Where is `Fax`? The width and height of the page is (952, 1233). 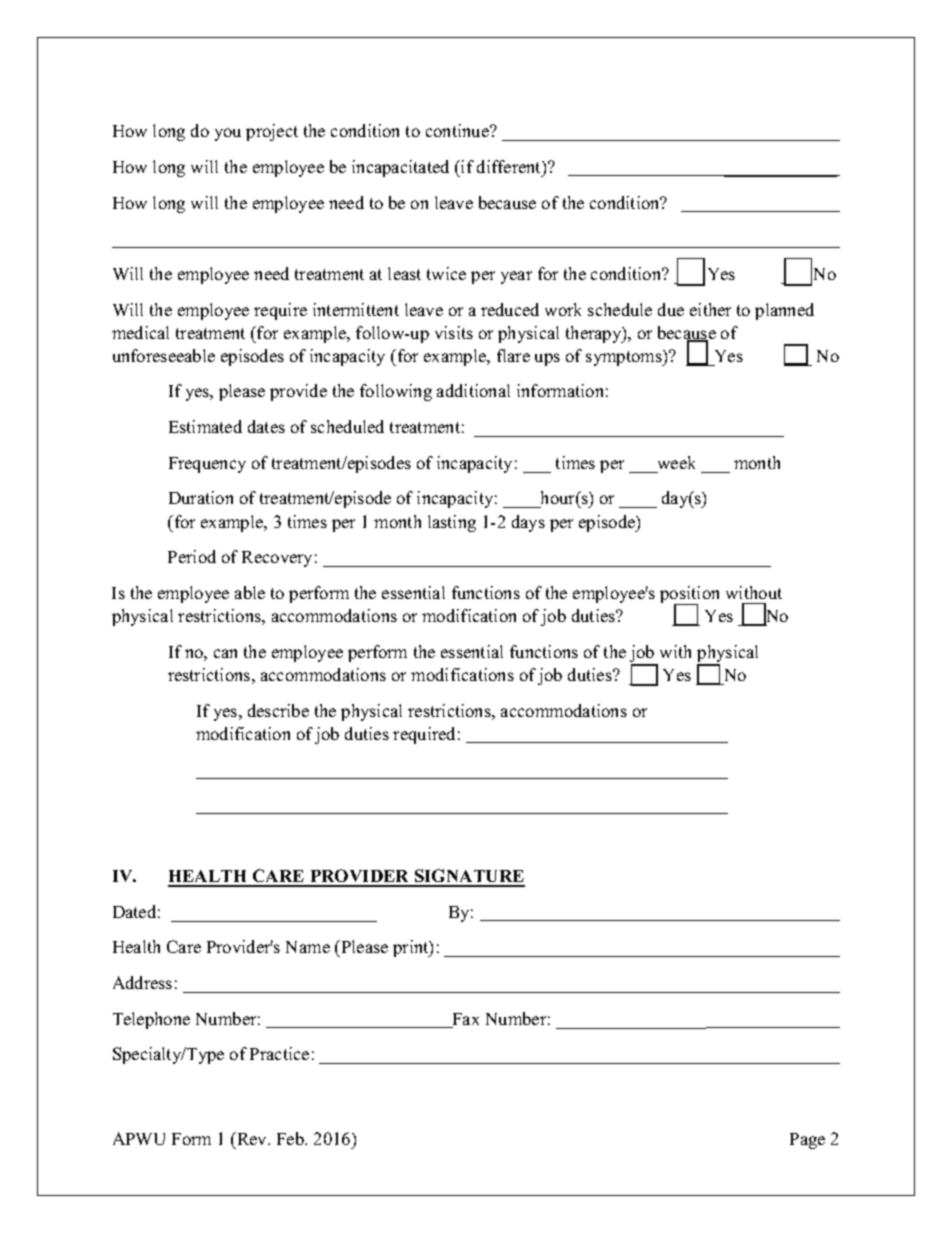
Fax is located at coordinates (464, 1020).
